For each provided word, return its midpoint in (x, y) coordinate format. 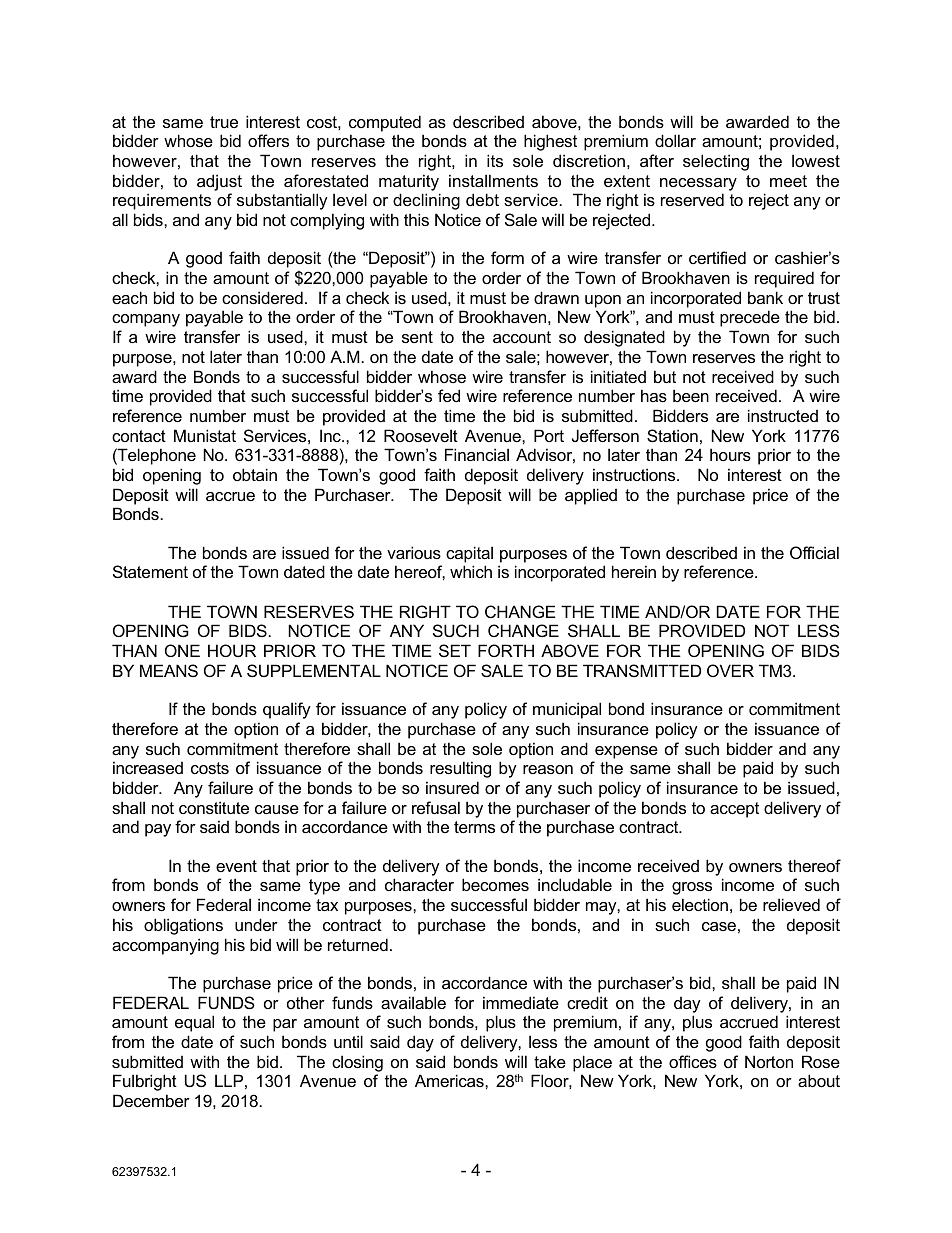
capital (469, 554)
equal (194, 1023)
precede (750, 318)
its (495, 160)
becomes (495, 884)
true (224, 122)
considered (262, 297)
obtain (255, 474)
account (522, 337)
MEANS (169, 670)
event (236, 866)
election (700, 904)
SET (455, 650)
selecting (716, 162)
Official (814, 552)
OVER (730, 670)
